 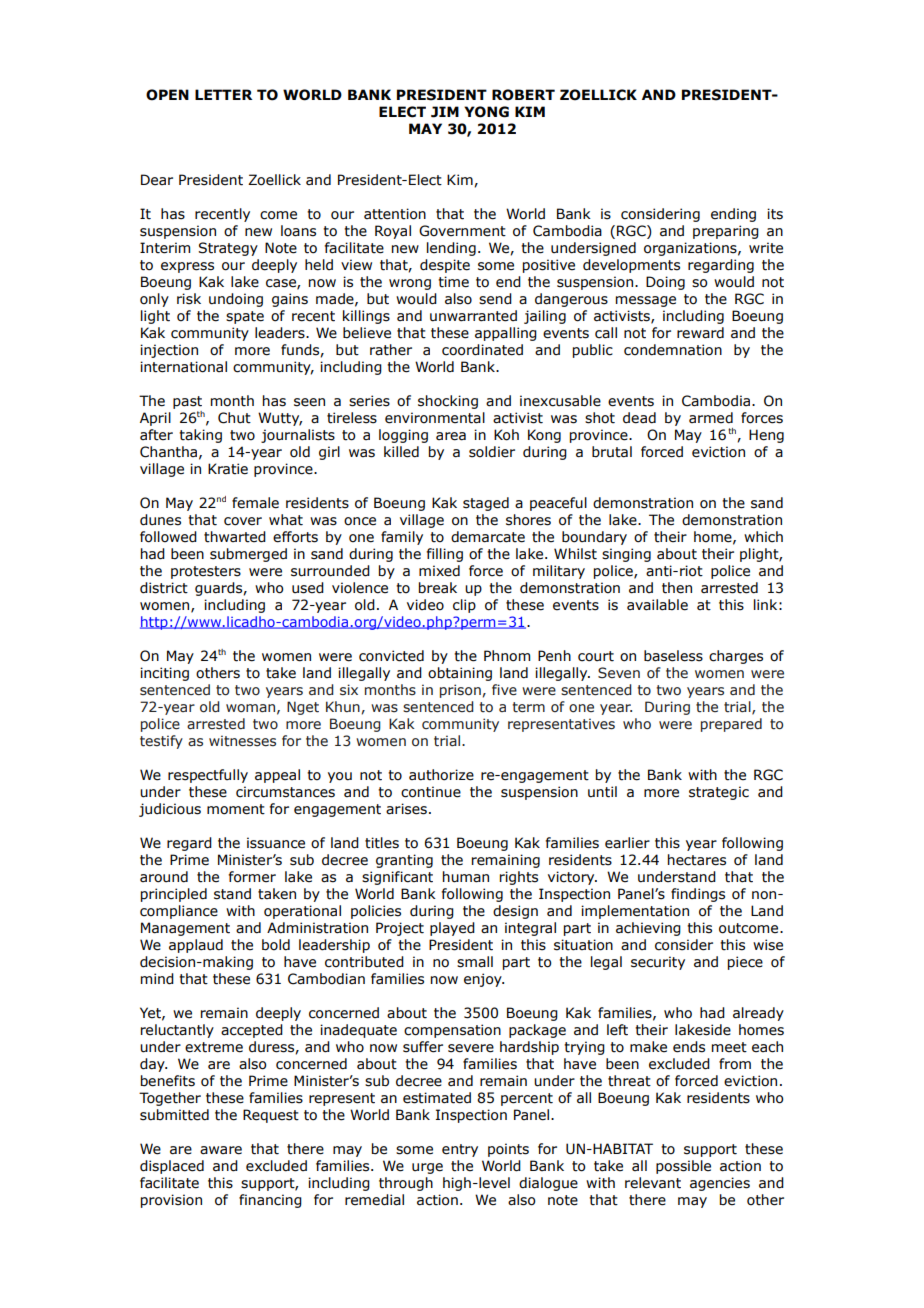 I want to click on strategic, so click(x=719, y=793).
